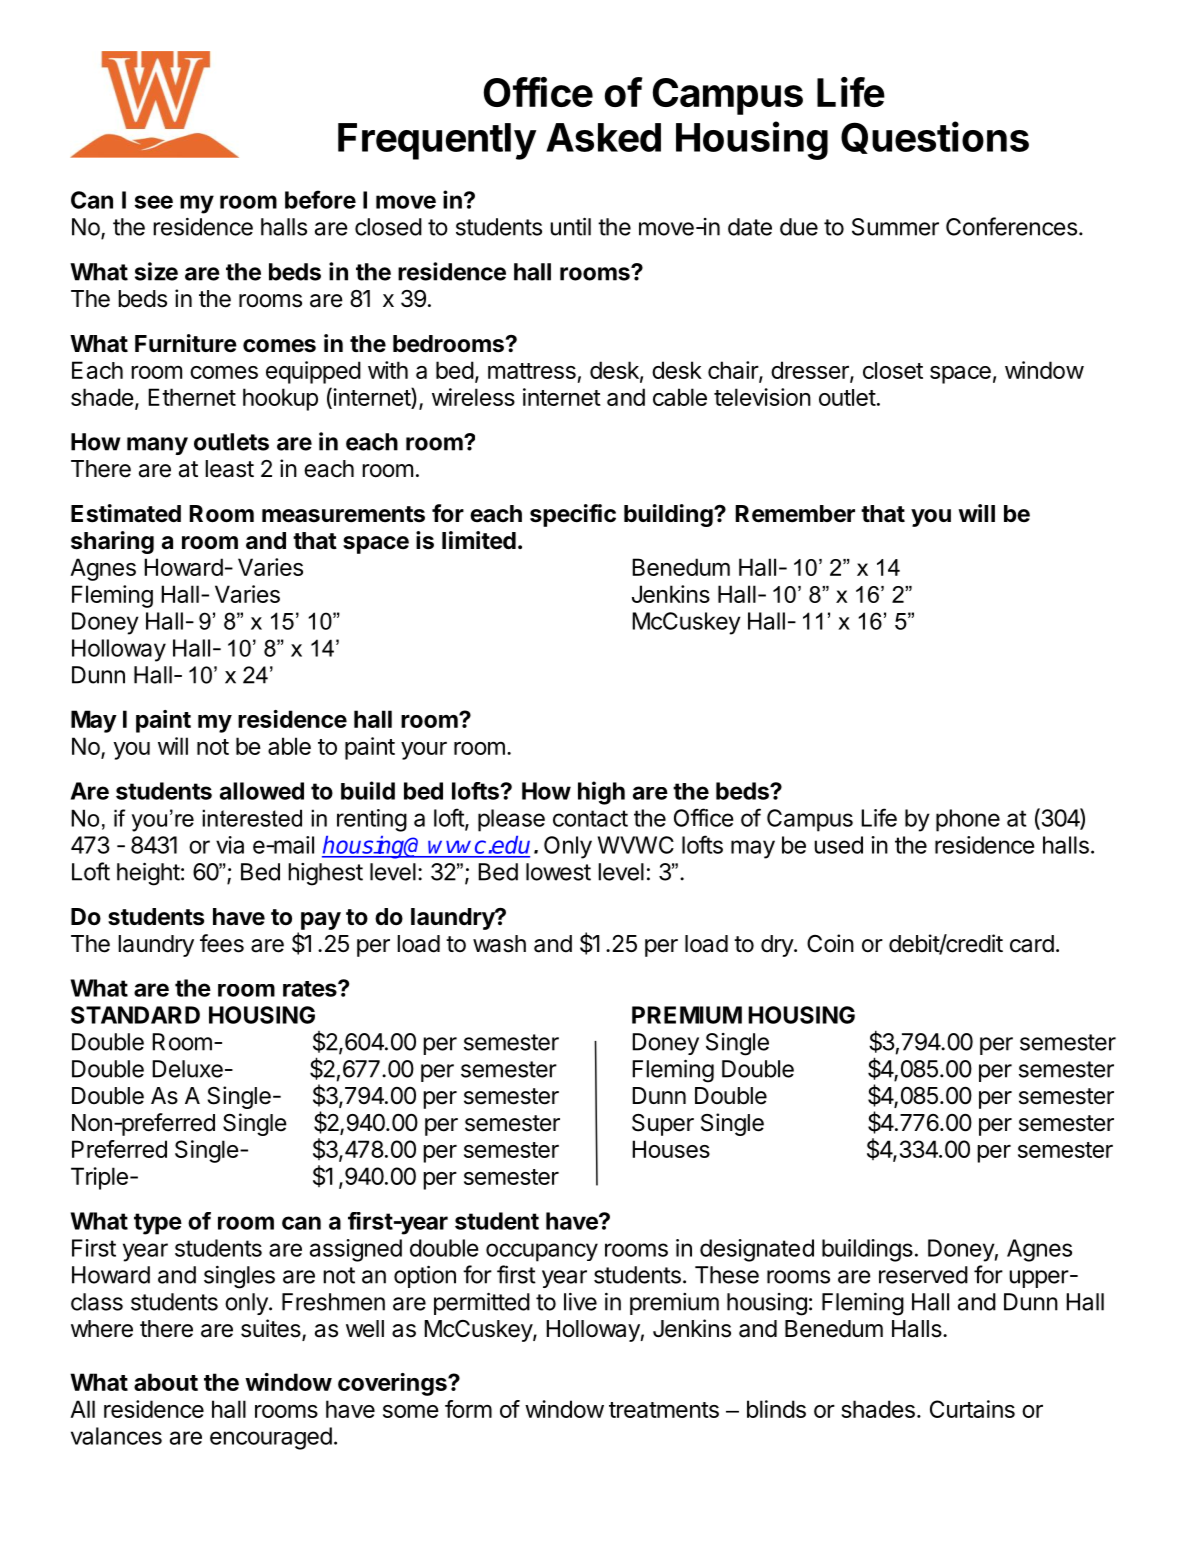 The width and height of the screenshot is (1191, 1542). What do you see at coordinates (893, 370) in the screenshot?
I see `closet` at bounding box center [893, 370].
